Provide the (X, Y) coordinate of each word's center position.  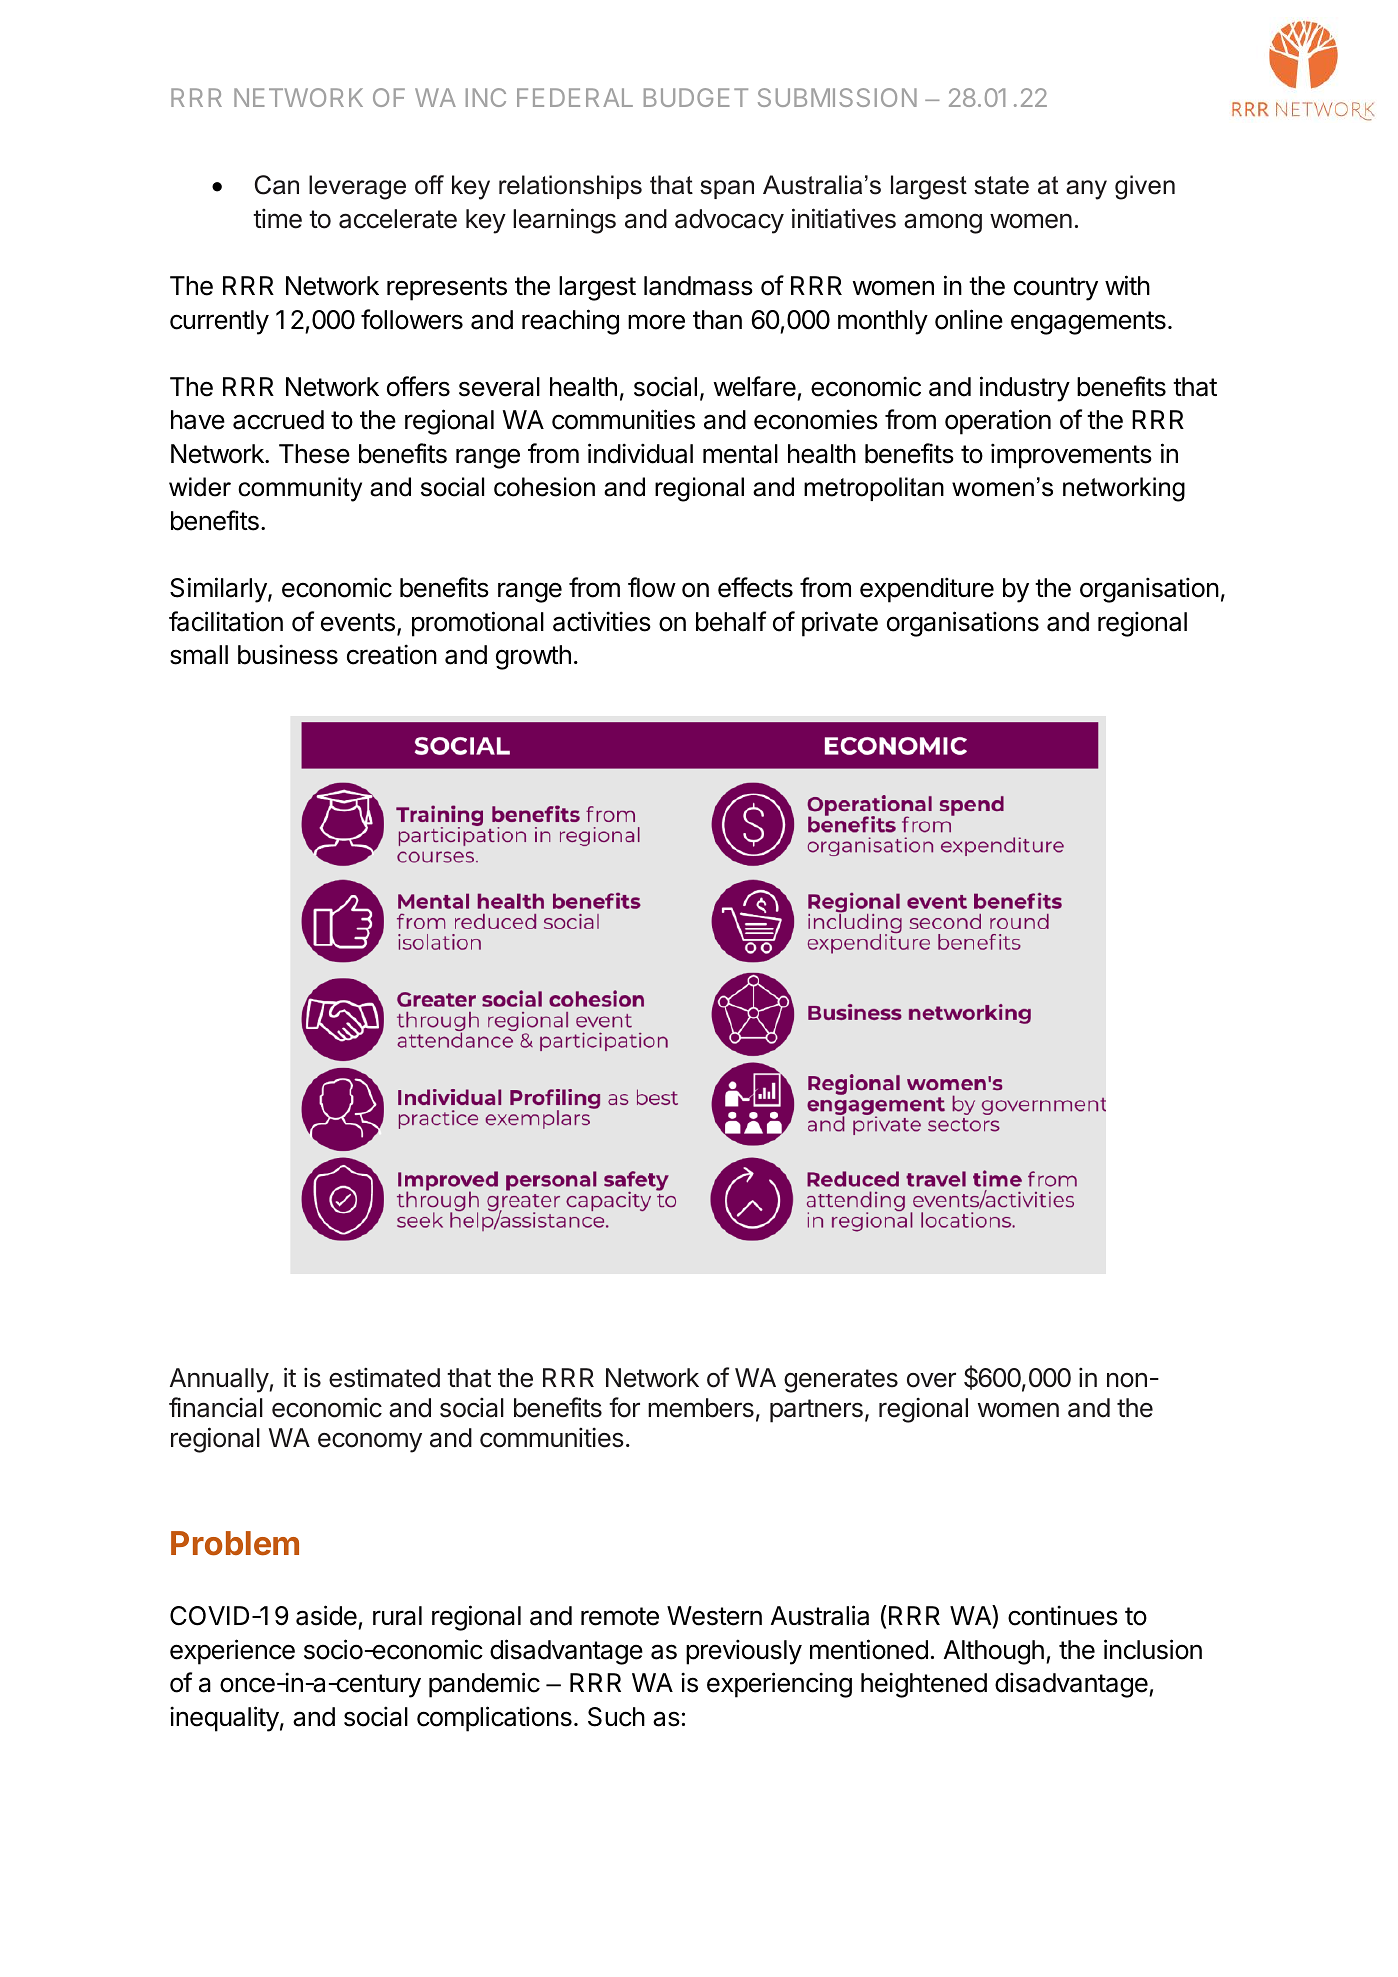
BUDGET (696, 97)
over (931, 1380)
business (288, 654)
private (840, 624)
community (300, 489)
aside (326, 1615)
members (701, 1408)
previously (744, 1652)
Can (277, 185)
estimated (384, 1377)
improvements (1071, 456)
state (1001, 185)
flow (652, 587)
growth (533, 657)
